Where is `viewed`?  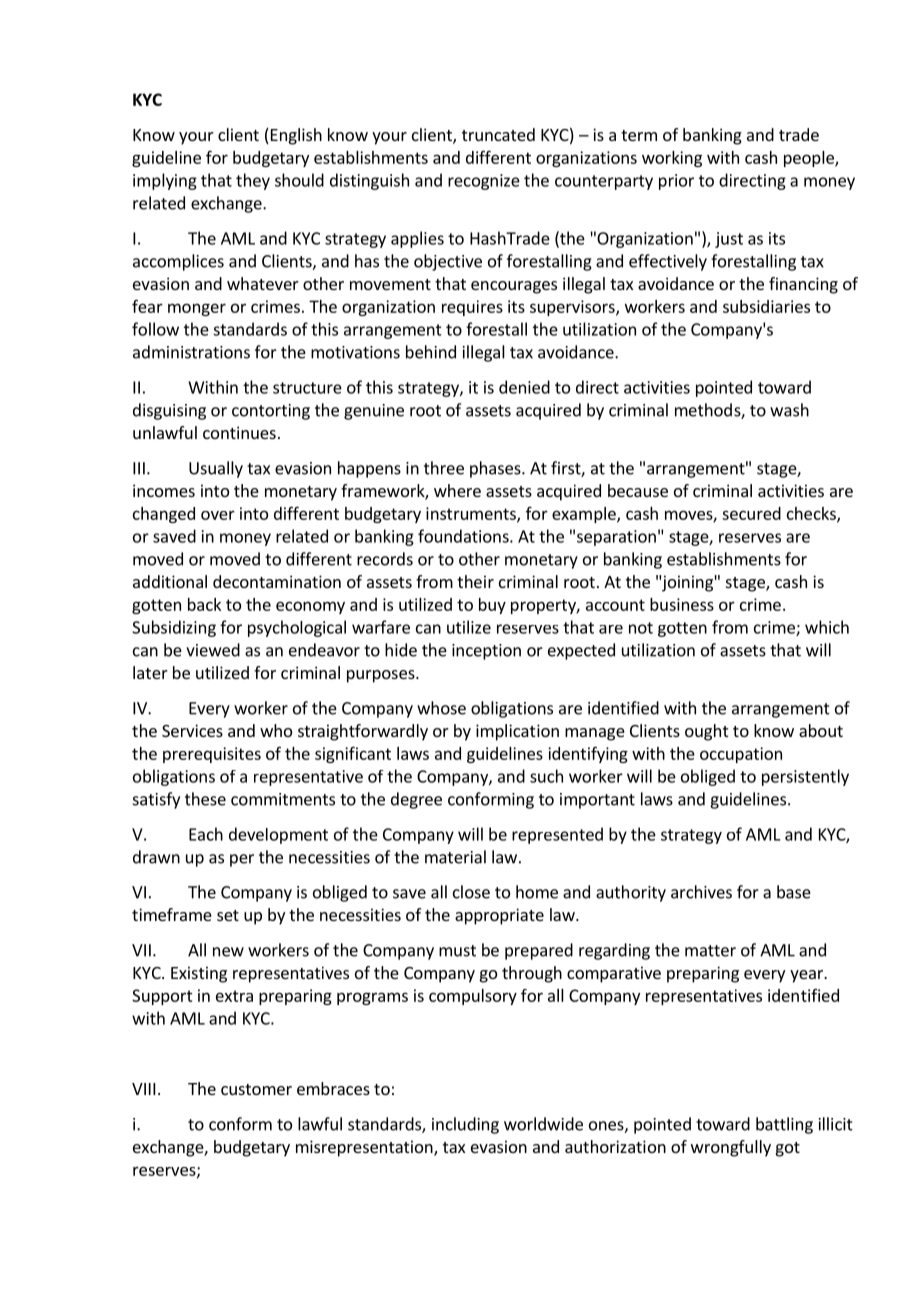 viewed is located at coordinates (213, 650).
